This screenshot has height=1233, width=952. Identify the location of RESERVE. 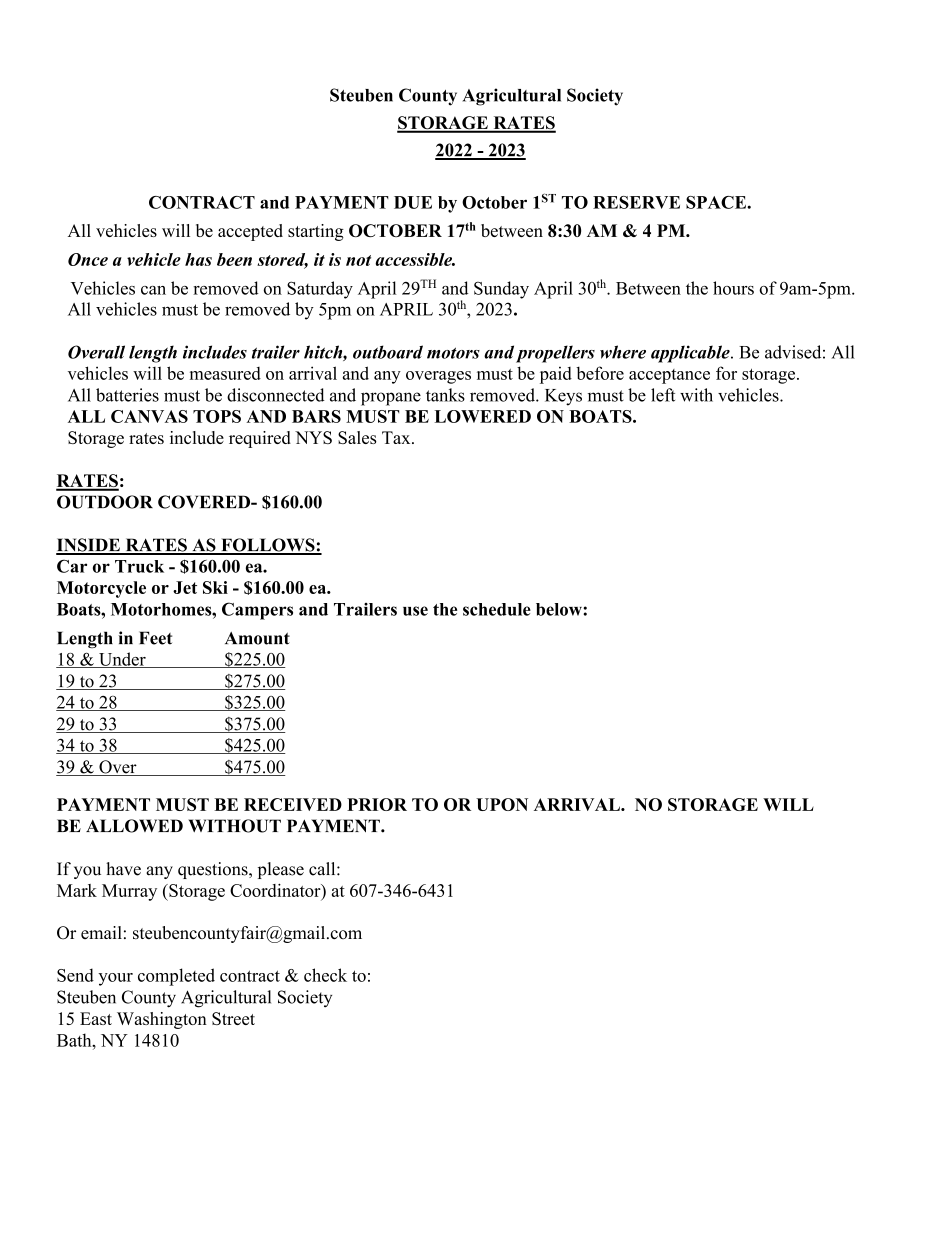
(636, 202).
